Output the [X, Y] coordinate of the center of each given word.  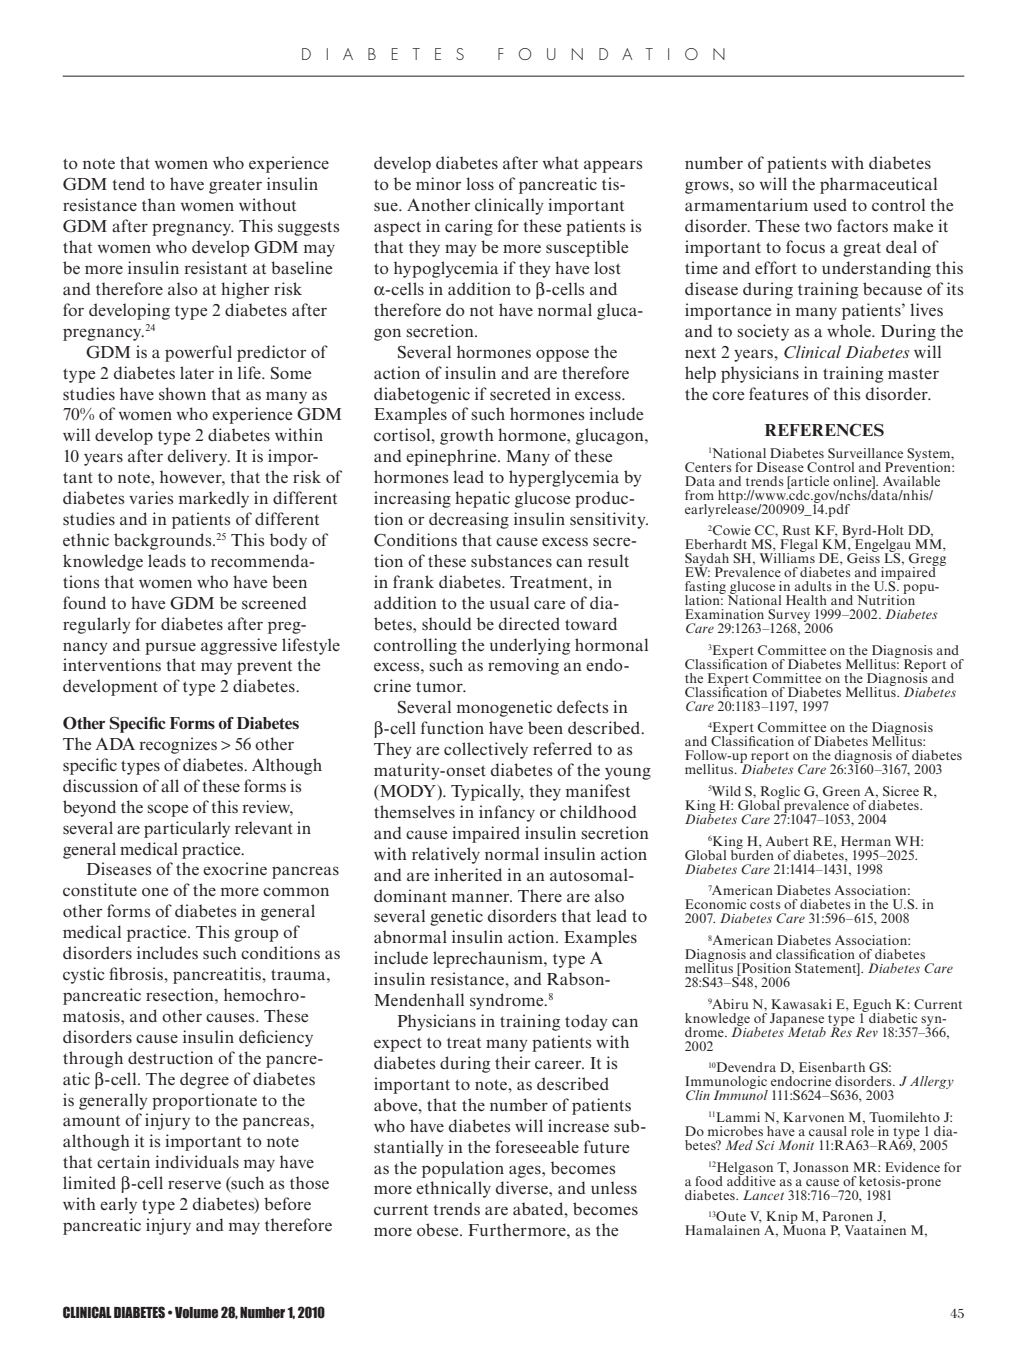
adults [813, 586]
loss [480, 183]
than [159, 204]
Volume [196, 1312]
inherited [468, 874]
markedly [214, 499]
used [830, 204]
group [256, 935]
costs [765, 905]
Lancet [763, 1195]
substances [511, 561]
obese [439, 1230]
